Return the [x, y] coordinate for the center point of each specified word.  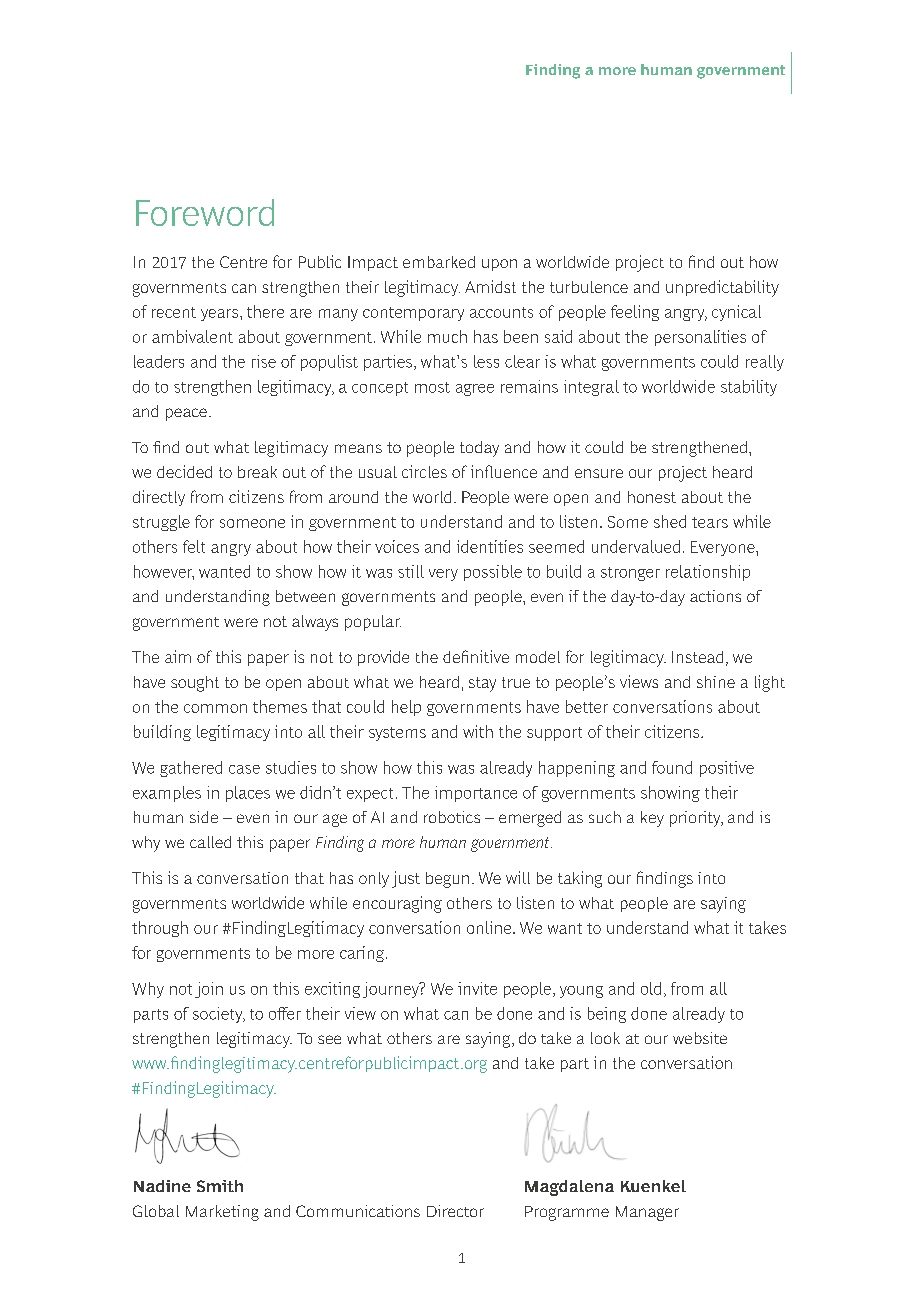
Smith [220, 1186]
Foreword [205, 212]
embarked [439, 262]
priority [696, 819]
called [210, 842]
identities [490, 546]
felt [194, 546]
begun [447, 880]
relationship [708, 573]
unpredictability [722, 288]
